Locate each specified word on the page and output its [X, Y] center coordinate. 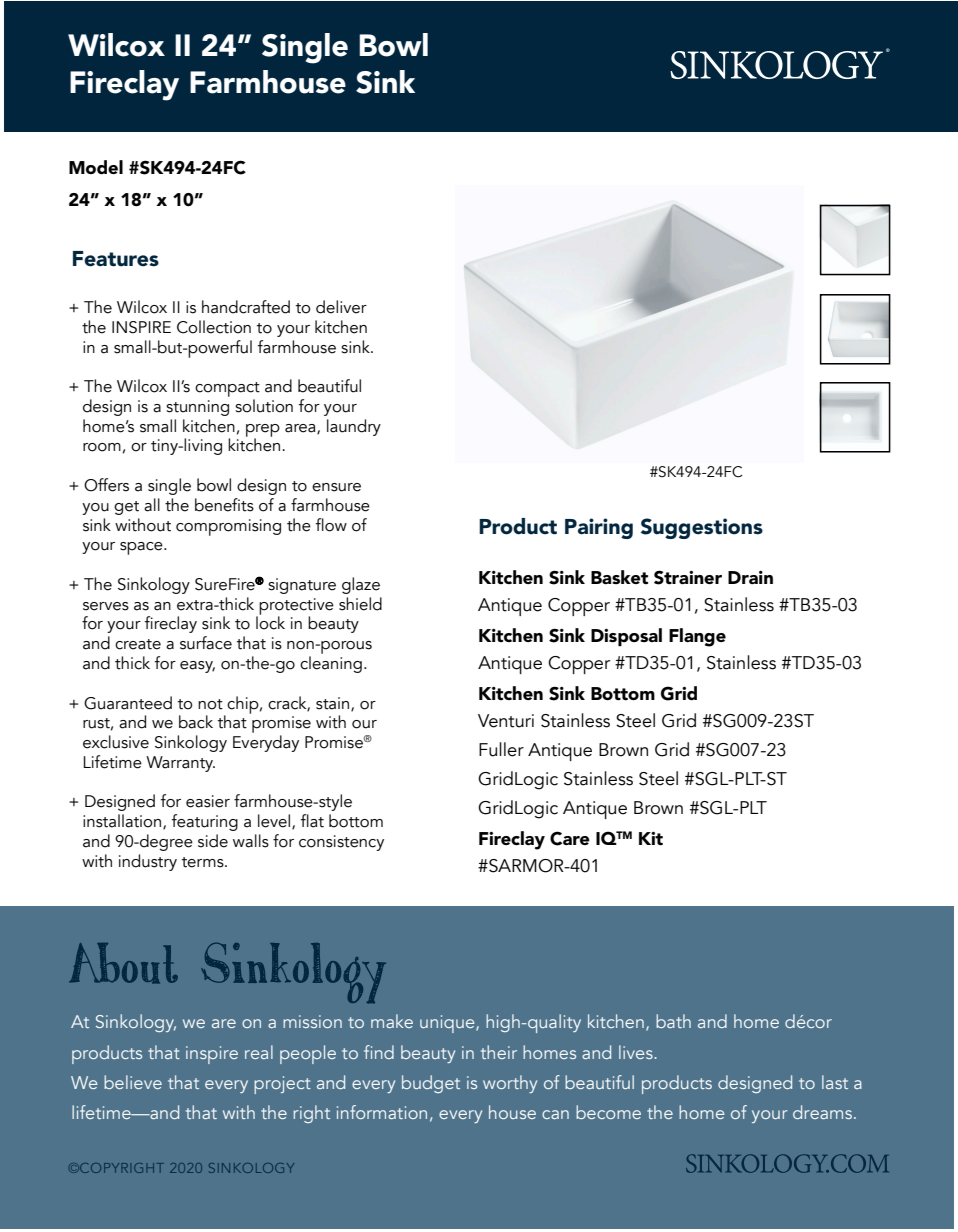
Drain [750, 577]
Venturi [506, 721]
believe [133, 1082]
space [142, 548]
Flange [697, 637]
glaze [361, 585]
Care [570, 838]
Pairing [599, 528]
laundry [354, 427]
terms [204, 862]
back [196, 722]
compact [227, 389]
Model [96, 167]
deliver [341, 307]
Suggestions [702, 528]
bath [673, 1021]
